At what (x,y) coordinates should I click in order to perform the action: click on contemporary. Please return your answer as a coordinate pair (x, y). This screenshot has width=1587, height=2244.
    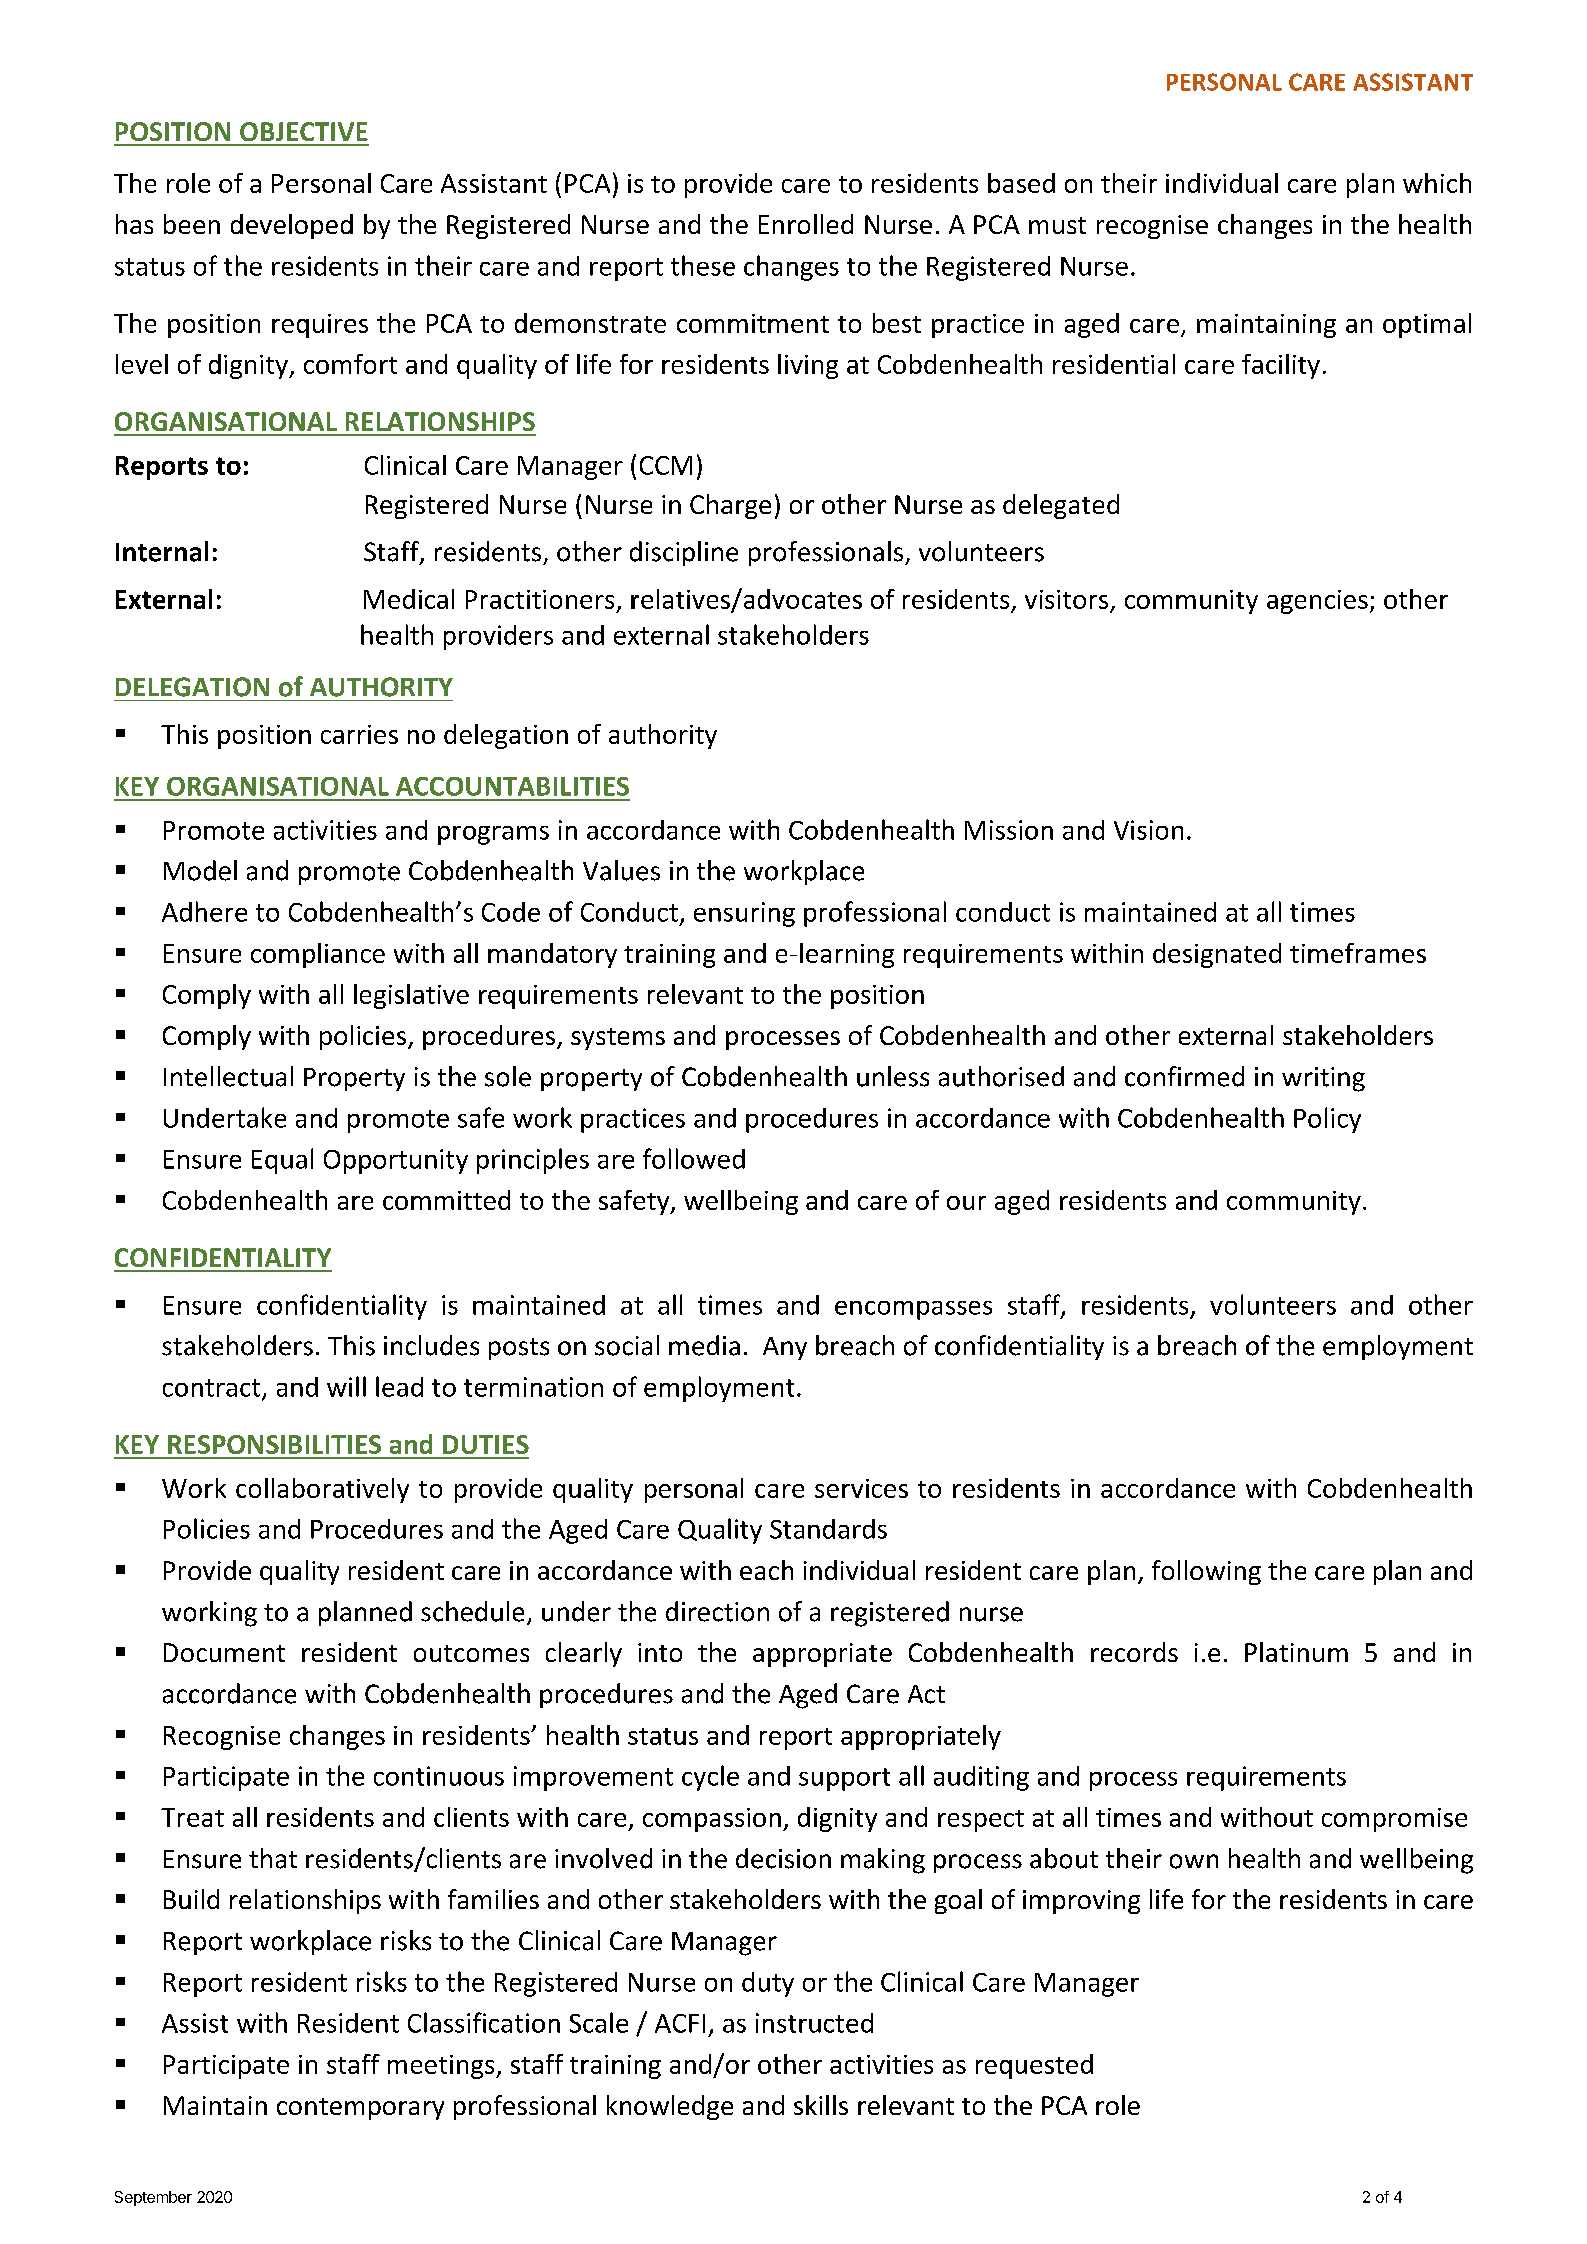
    Looking at the image, I should click on (360, 2109).
